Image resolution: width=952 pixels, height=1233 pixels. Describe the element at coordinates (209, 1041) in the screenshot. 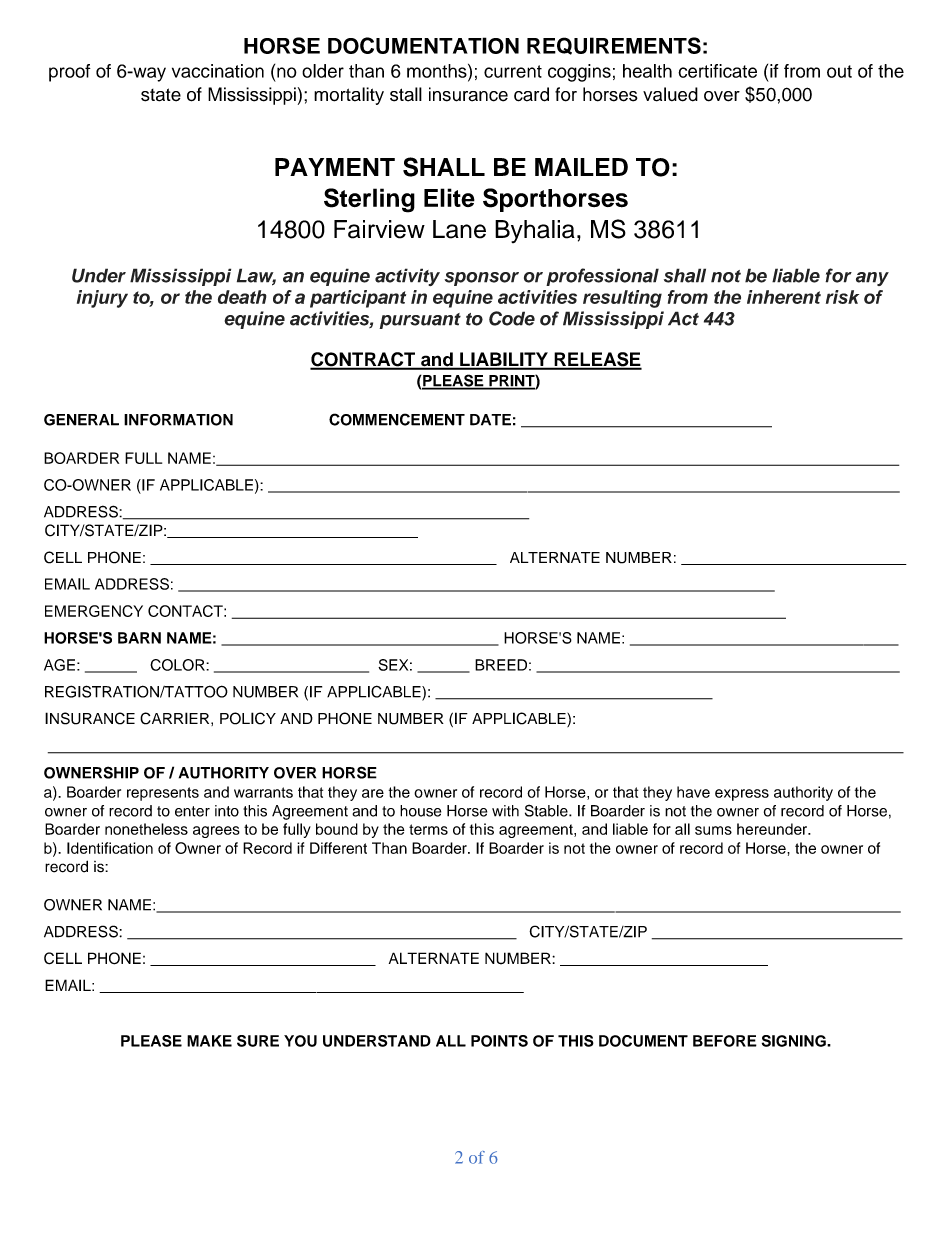

I see `MAKE` at that location.
